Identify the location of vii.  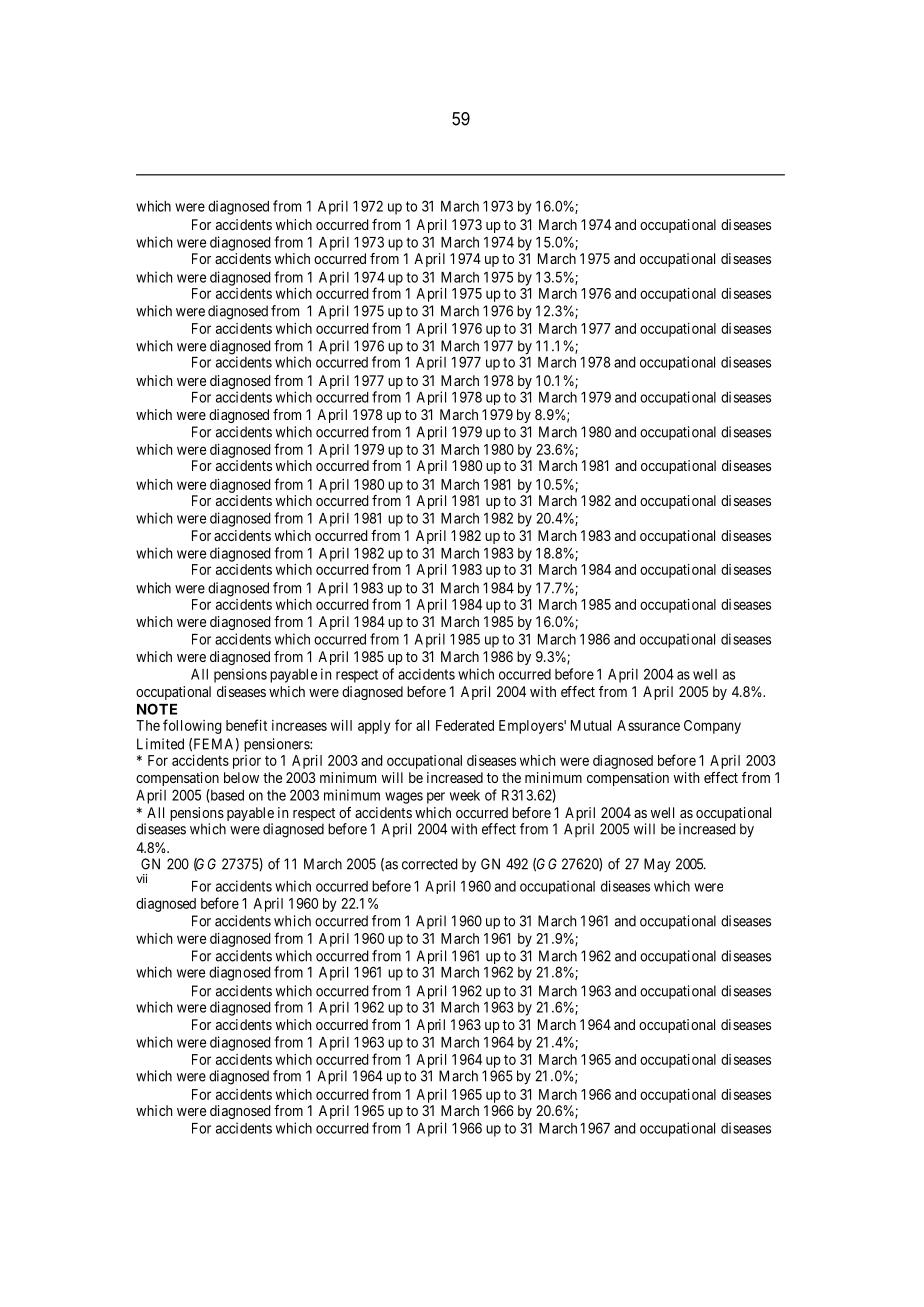
(141, 878).
